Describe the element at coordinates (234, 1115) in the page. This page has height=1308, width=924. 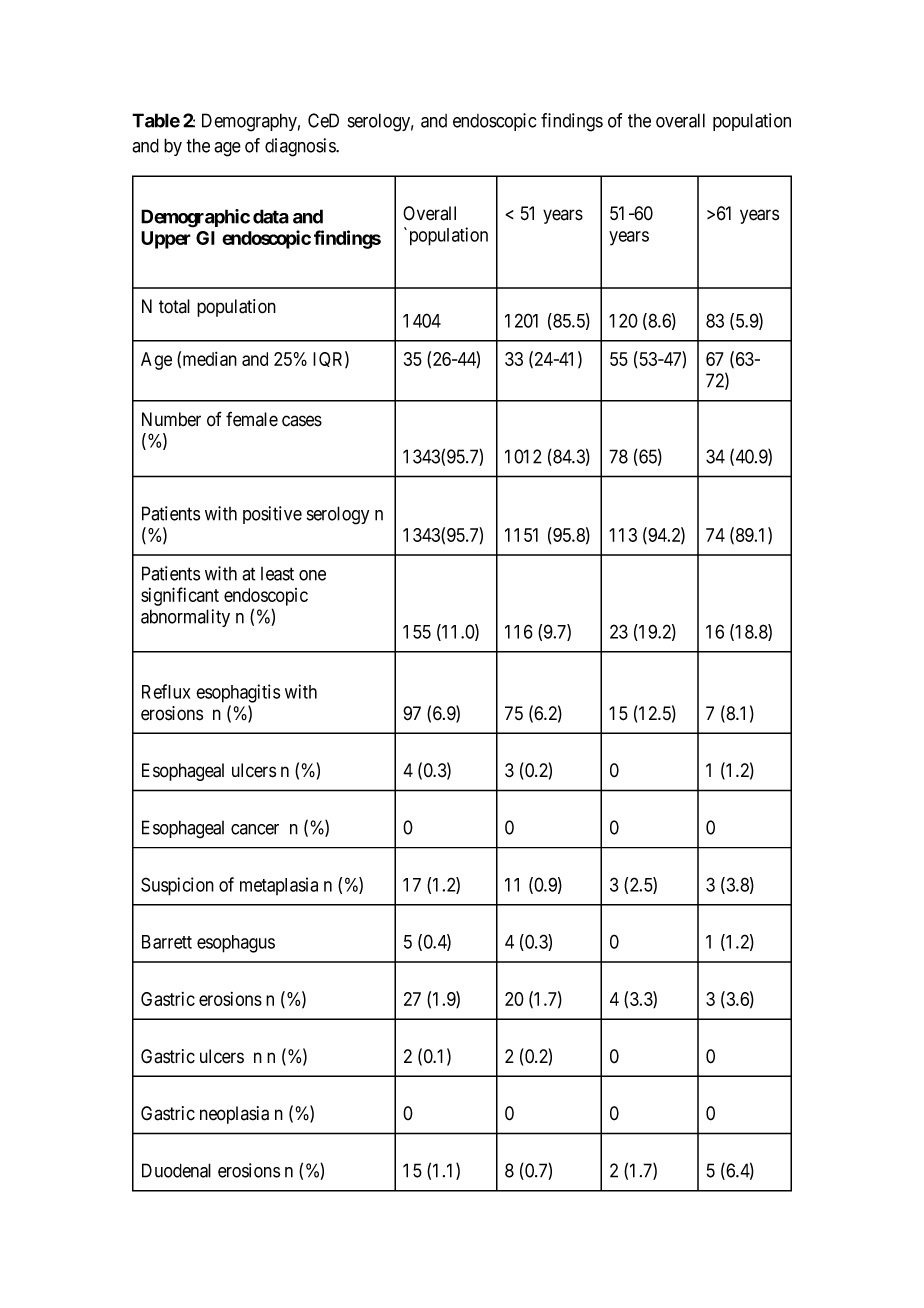
I see `neoplasia` at that location.
